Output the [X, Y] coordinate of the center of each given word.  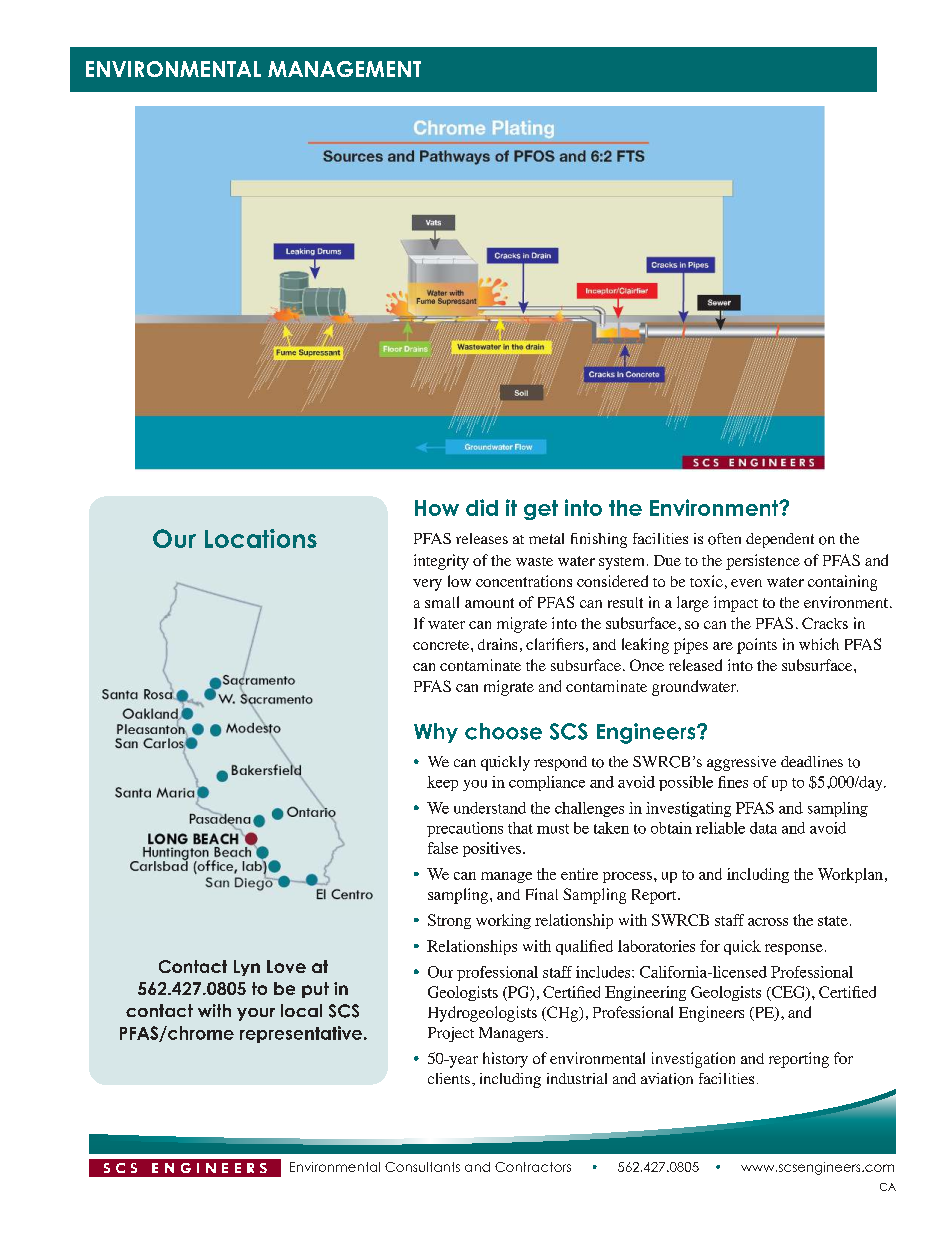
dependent [780, 540]
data [763, 828]
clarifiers [555, 644]
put [315, 990]
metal [546, 538]
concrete [441, 645]
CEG [788, 993]
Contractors [533, 1167]
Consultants [422, 1167]
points [757, 646]
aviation [667, 1079]
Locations [261, 538]
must [553, 829]
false [443, 848]
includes [604, 972]
